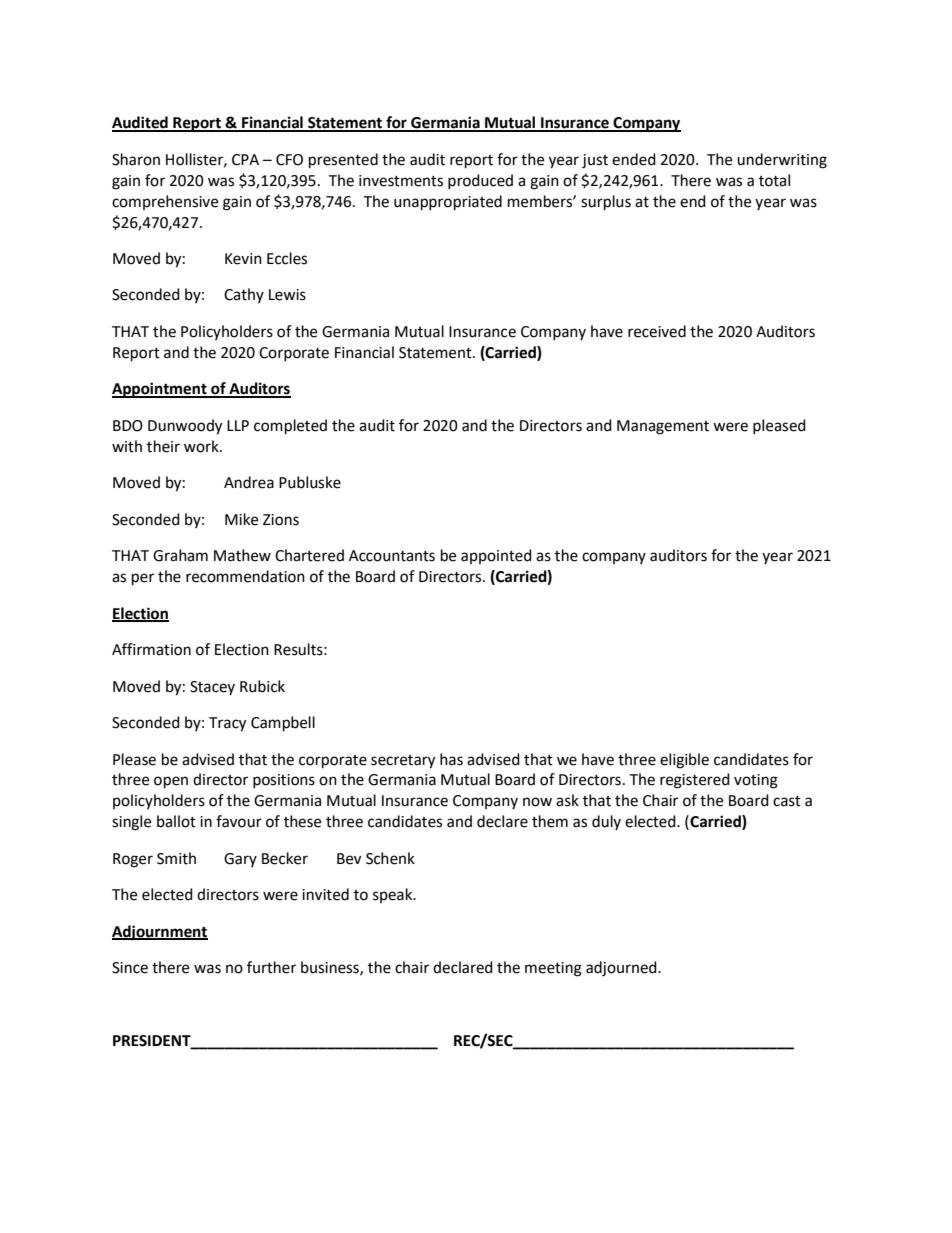  What do you see at coordinates (657, 331) in the screenshot?
I see `received` at bounding box center [657, 331].
